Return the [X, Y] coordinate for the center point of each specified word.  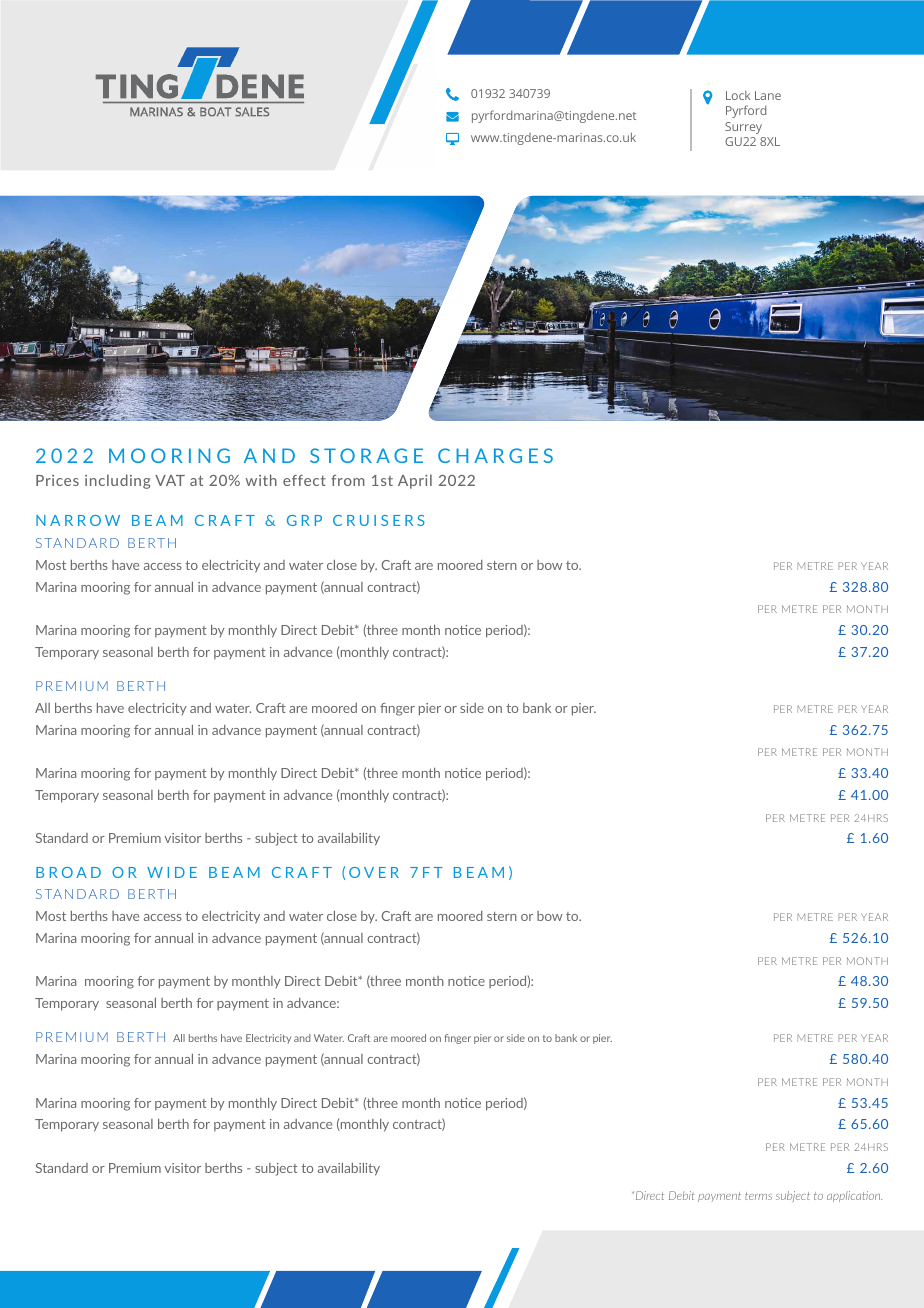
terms [758, 1196]
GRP [304, 520]
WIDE [172, 872]
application [854, 1196]
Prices [57, 480]
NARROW [78, 520]
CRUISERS [379, 520]
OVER [374, 872]
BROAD [68, 872]
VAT [170, 480]
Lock [738, 95]
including [117, 481]
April [415, 481]
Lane [768, 95]
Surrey [743, 128]
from [348, 480]
